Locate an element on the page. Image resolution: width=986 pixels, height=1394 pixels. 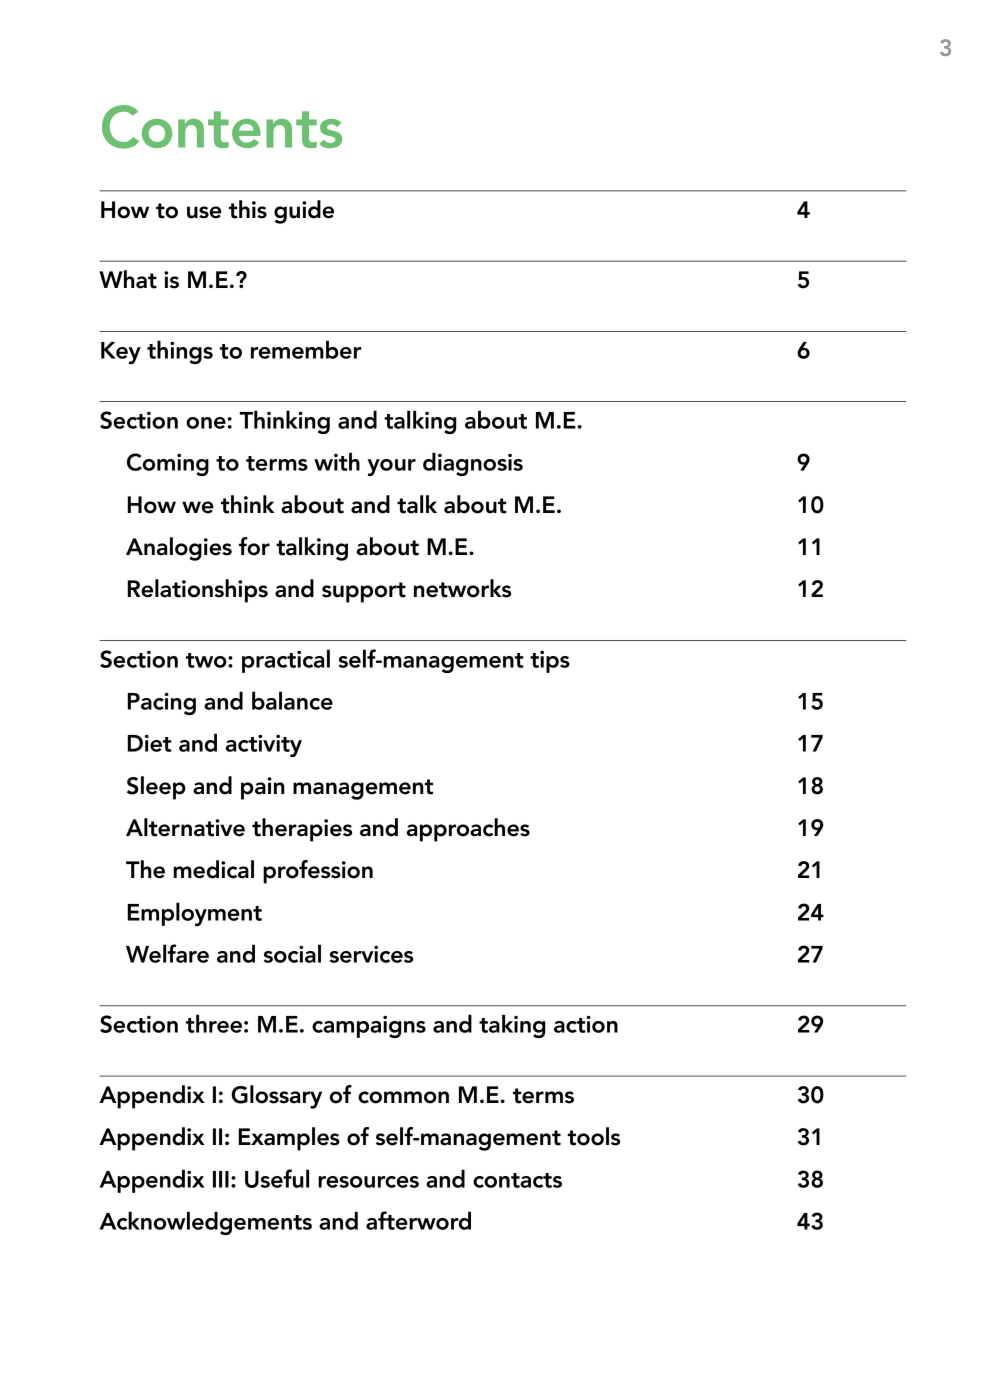
profession is located at coordinates (318, 872).
